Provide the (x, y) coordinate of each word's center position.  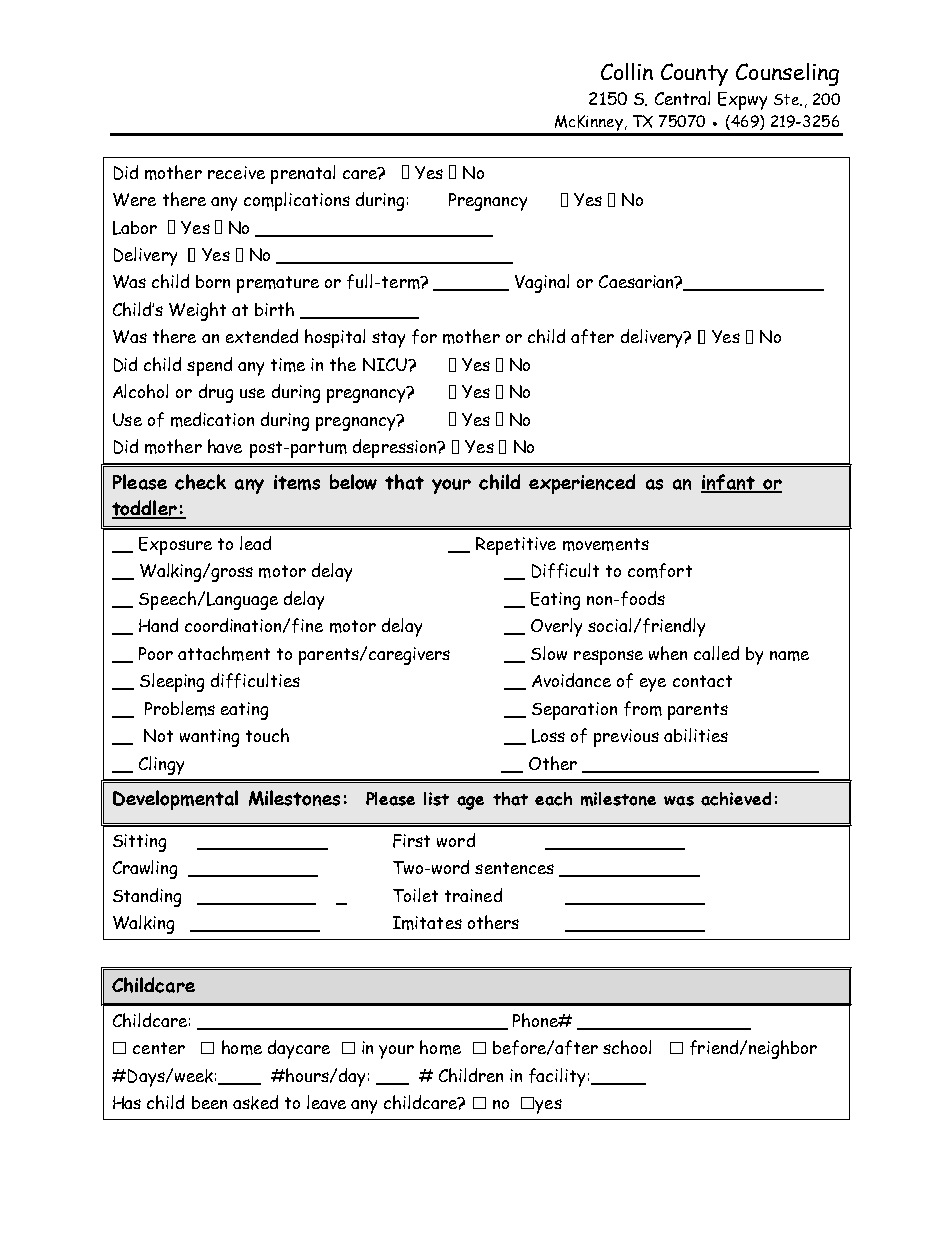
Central (682, 98)
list (436, 799)
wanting (209, 738)
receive (236, 172)
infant (729, 483)
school (627, 1047)
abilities (696, 735)
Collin (627, 71)
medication (212, 419)
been (209, 1102)
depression (396, 448)
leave (326, 1102)
